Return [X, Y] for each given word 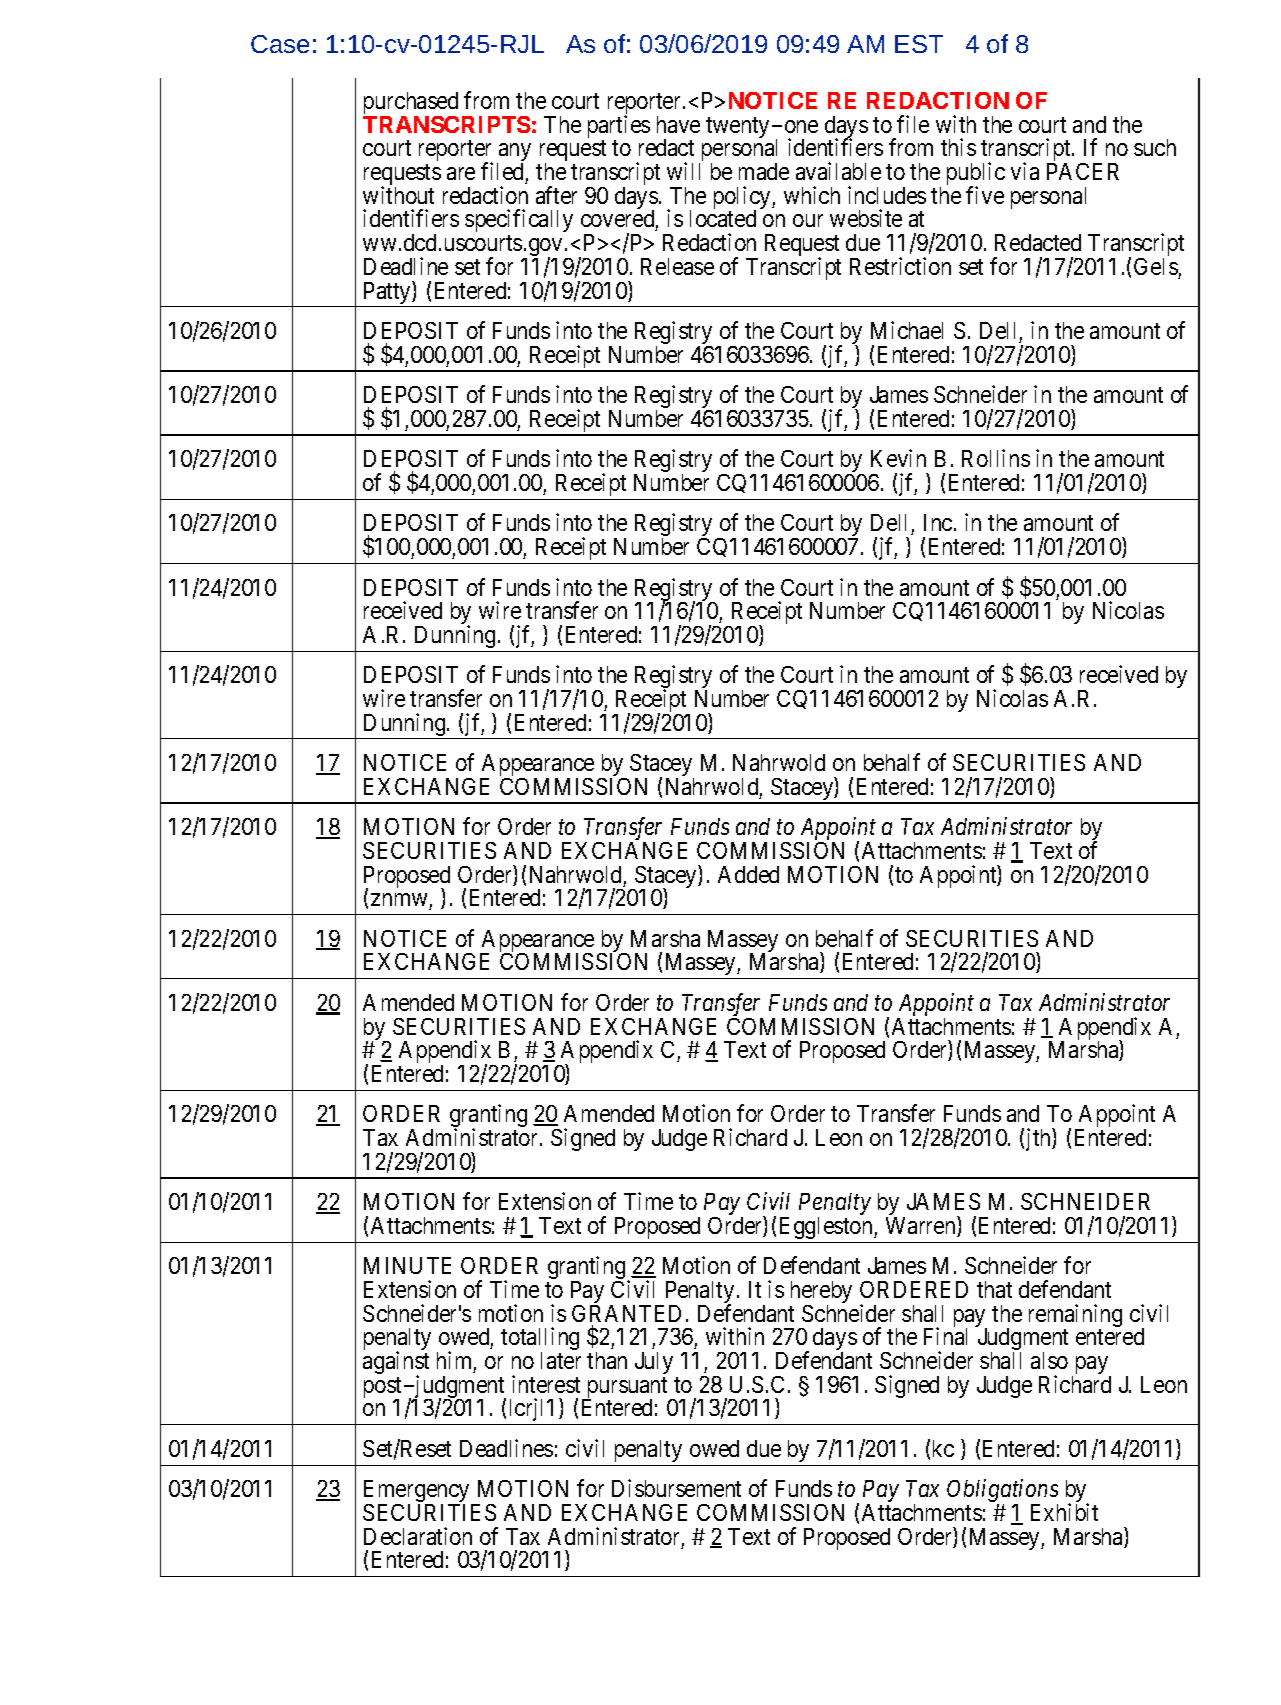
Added [748, 874]
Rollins [996, 458]
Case [280, 44]
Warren [922, 1226]
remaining [1075, 1317]
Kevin [898, 458]
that [994, 1289]
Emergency [418, 1492]
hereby [821, 1293]
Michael [907, 330]
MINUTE [407, 1265]
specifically [519, 222]
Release [677, 266]
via [1025, 171]
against [396, 1364]
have [678, 124]
